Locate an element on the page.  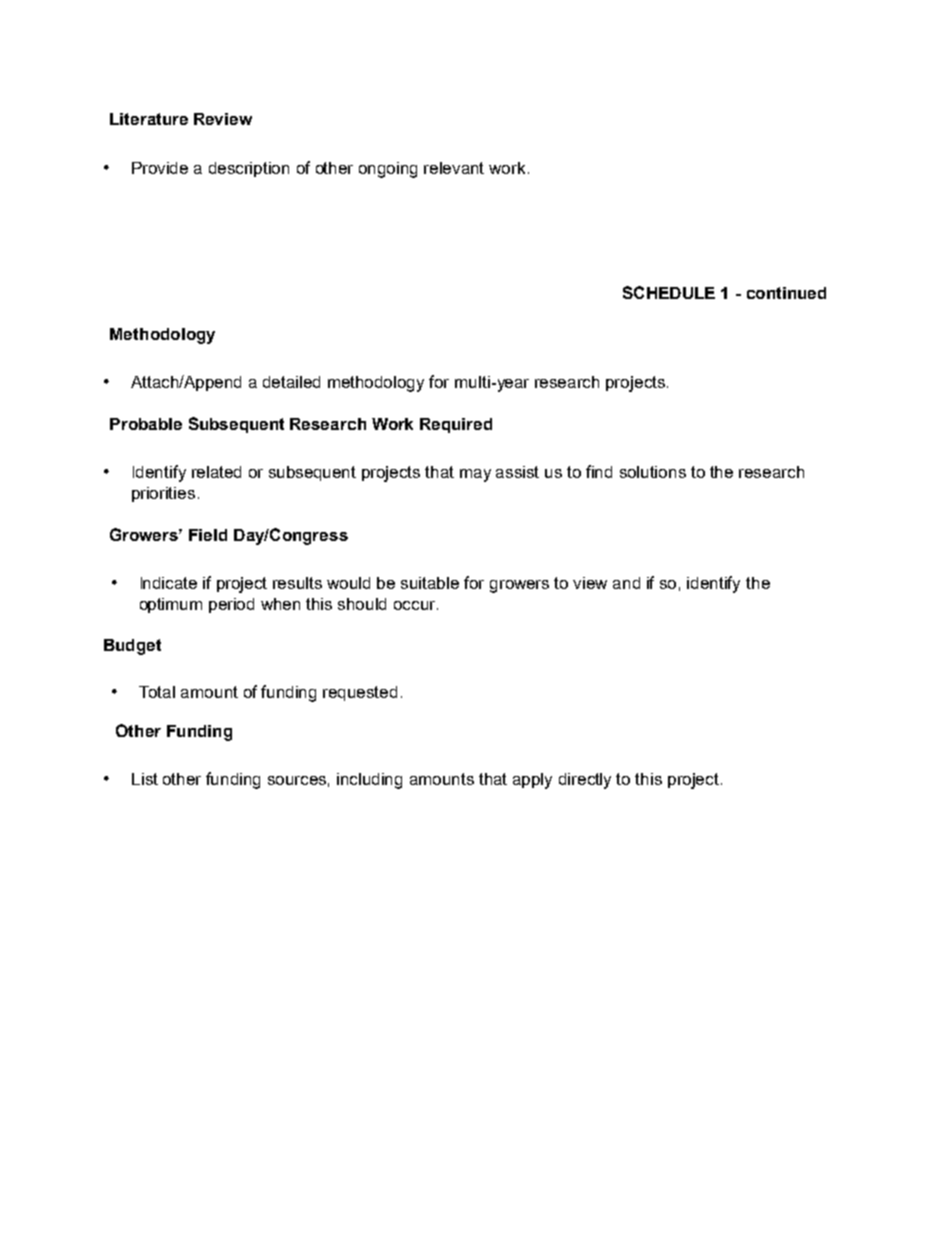
and is located at coordinates (626, 583).
